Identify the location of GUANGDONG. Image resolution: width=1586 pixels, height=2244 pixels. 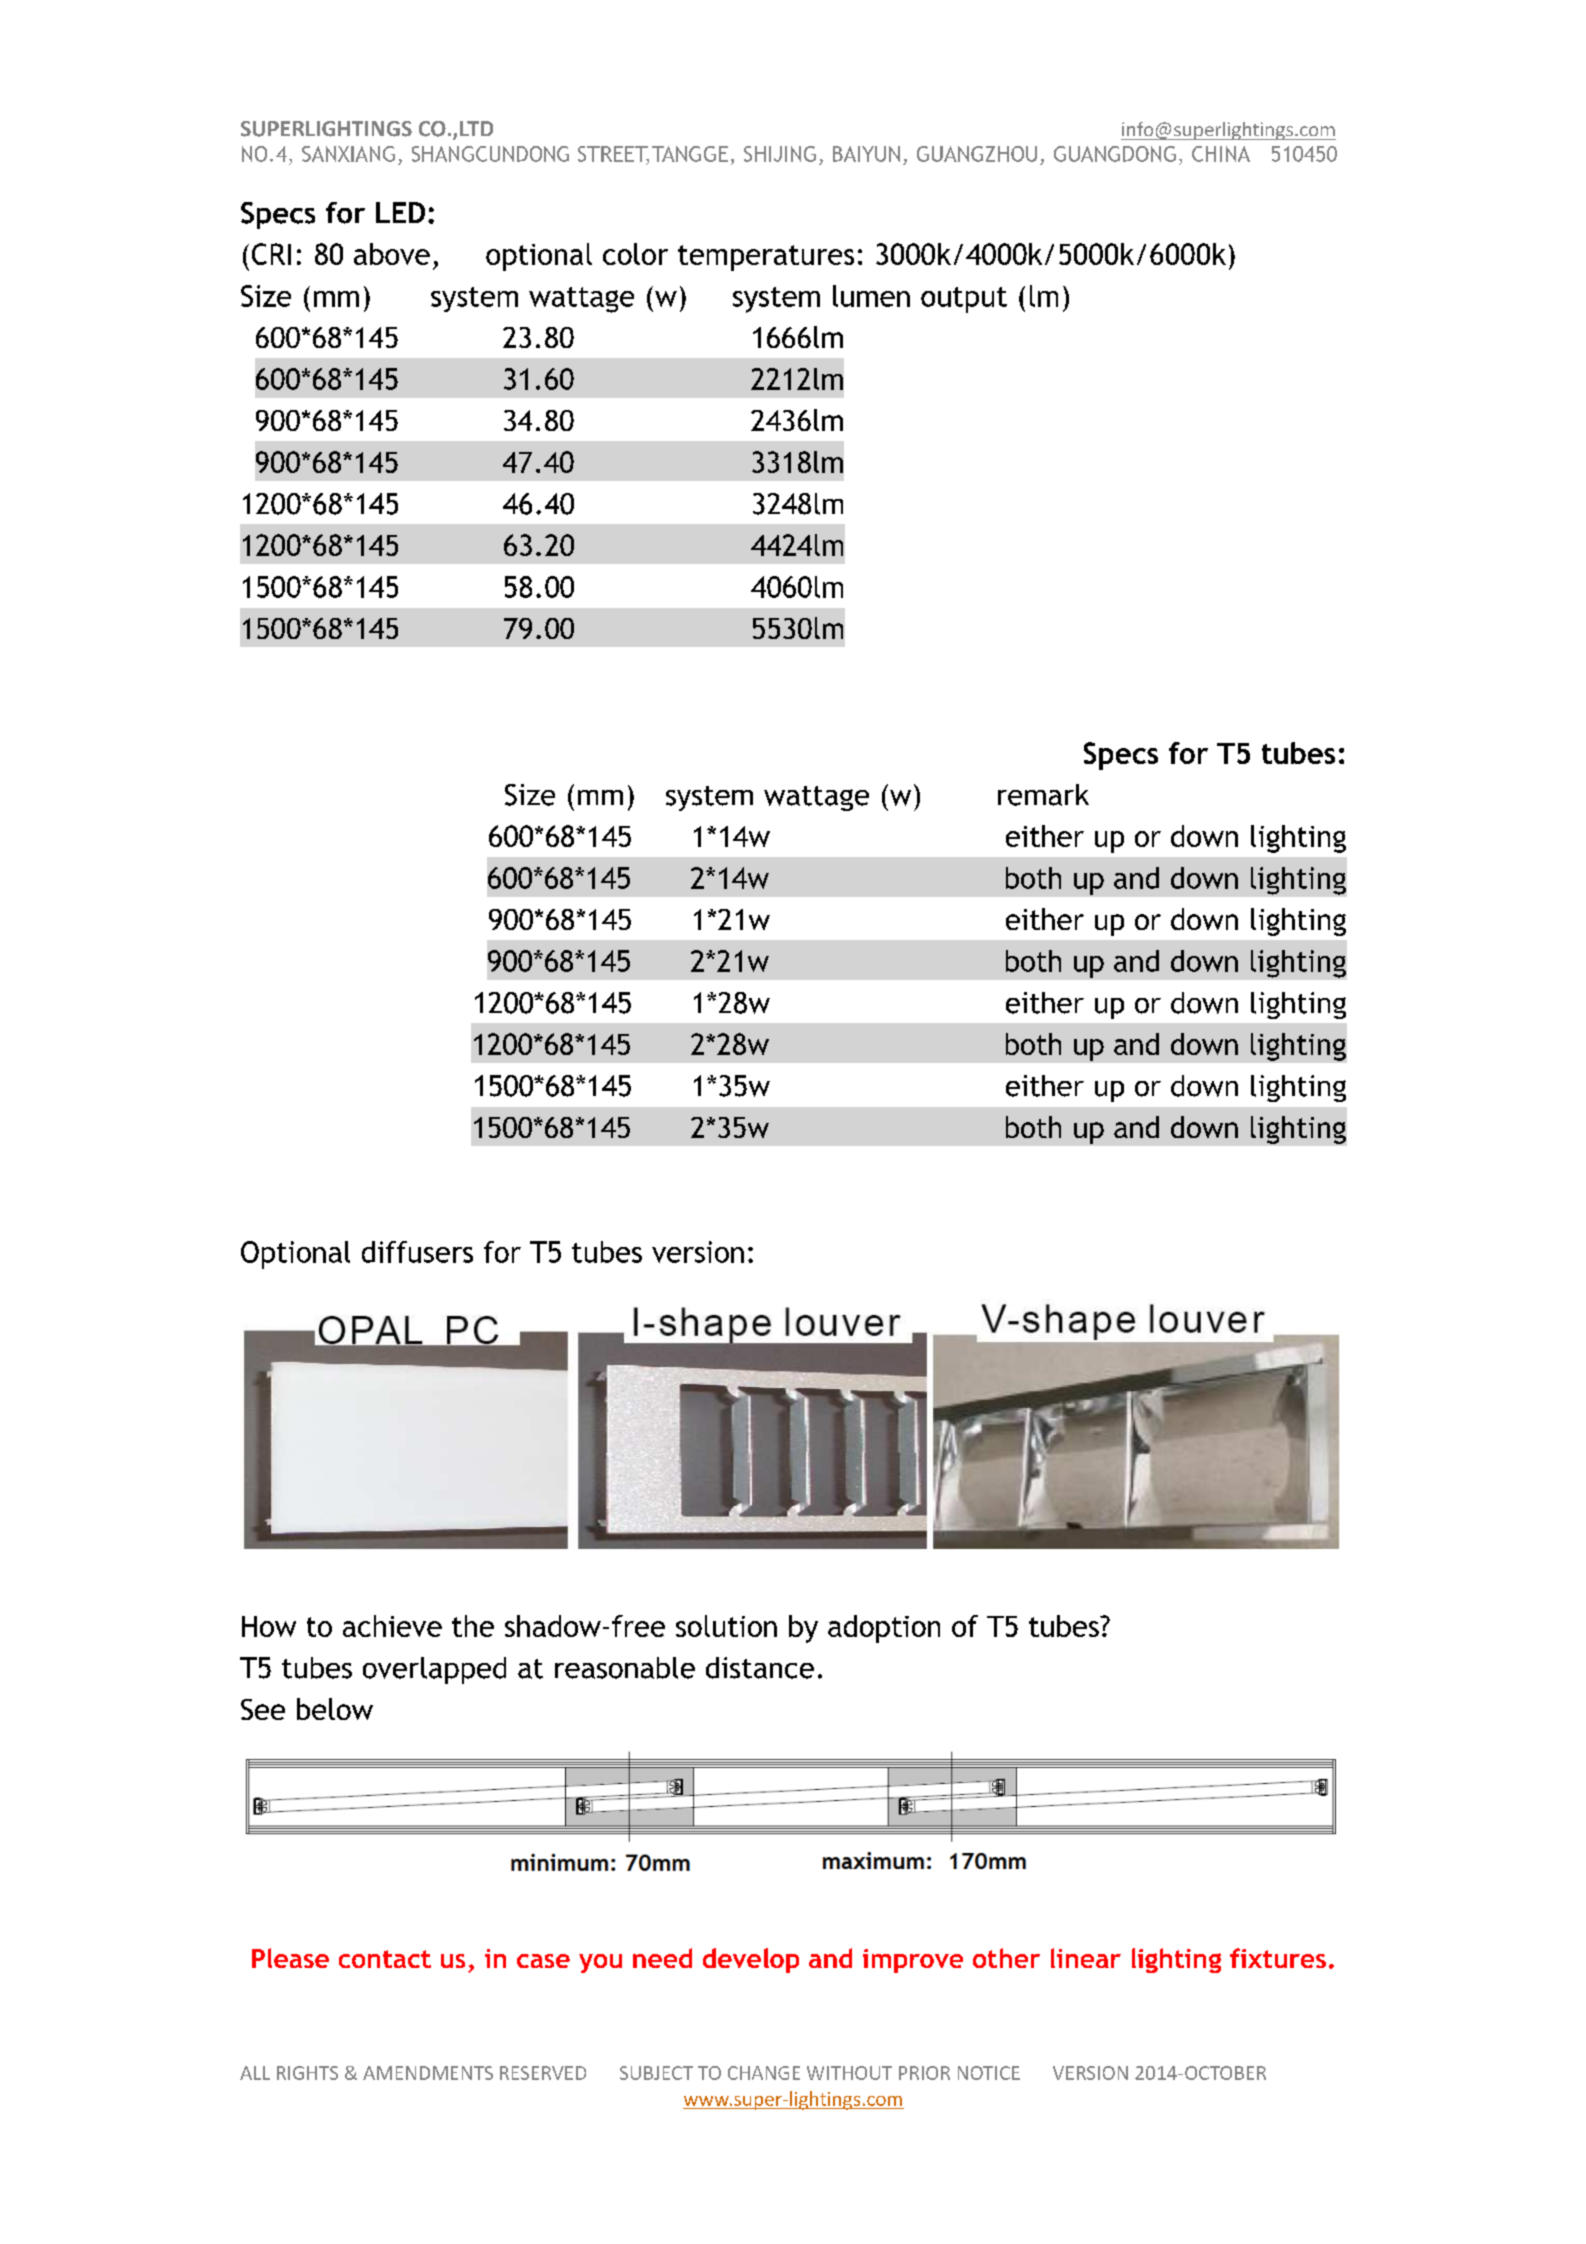
(1115, 154).
